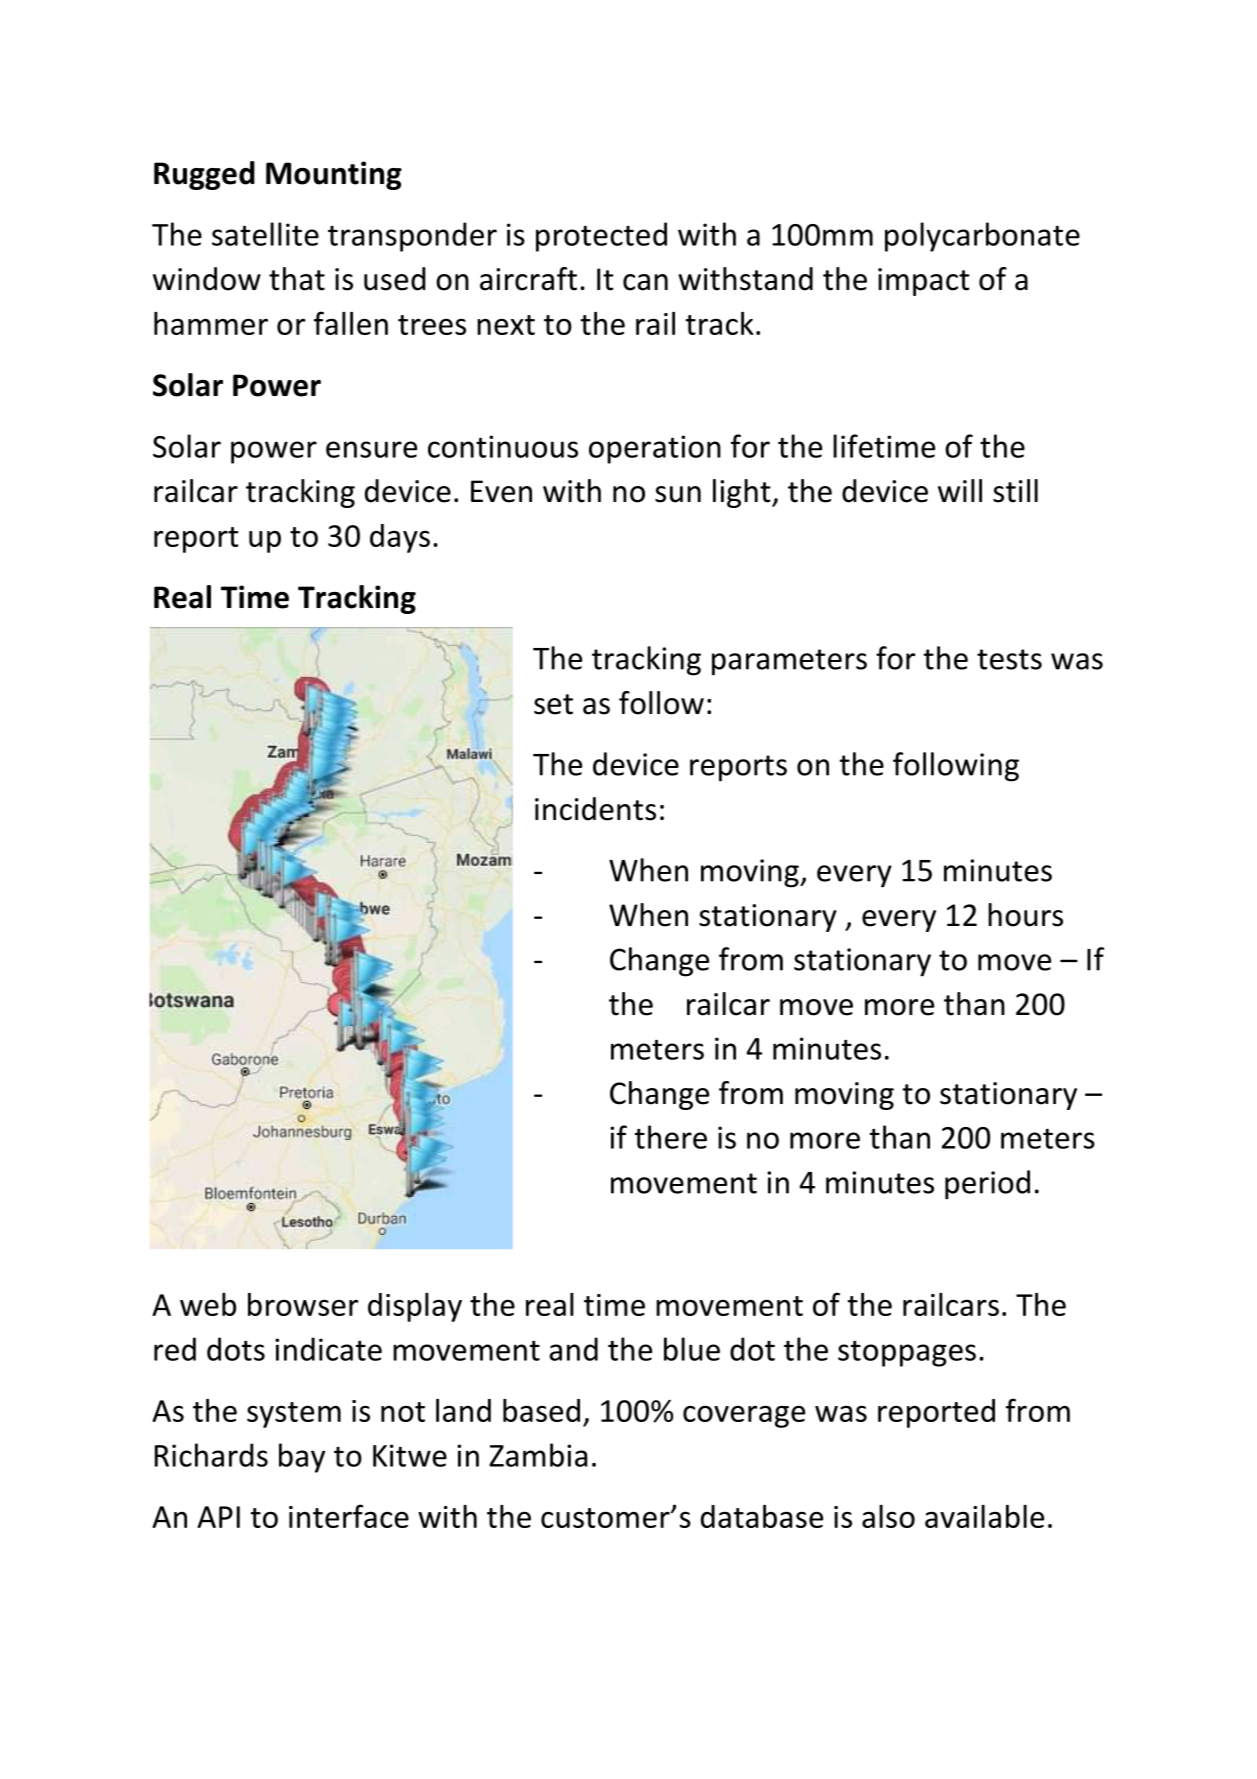  What do you see at coordinates (601, 237) in the document?
I see `protected` at bounding box center [601, 237].
